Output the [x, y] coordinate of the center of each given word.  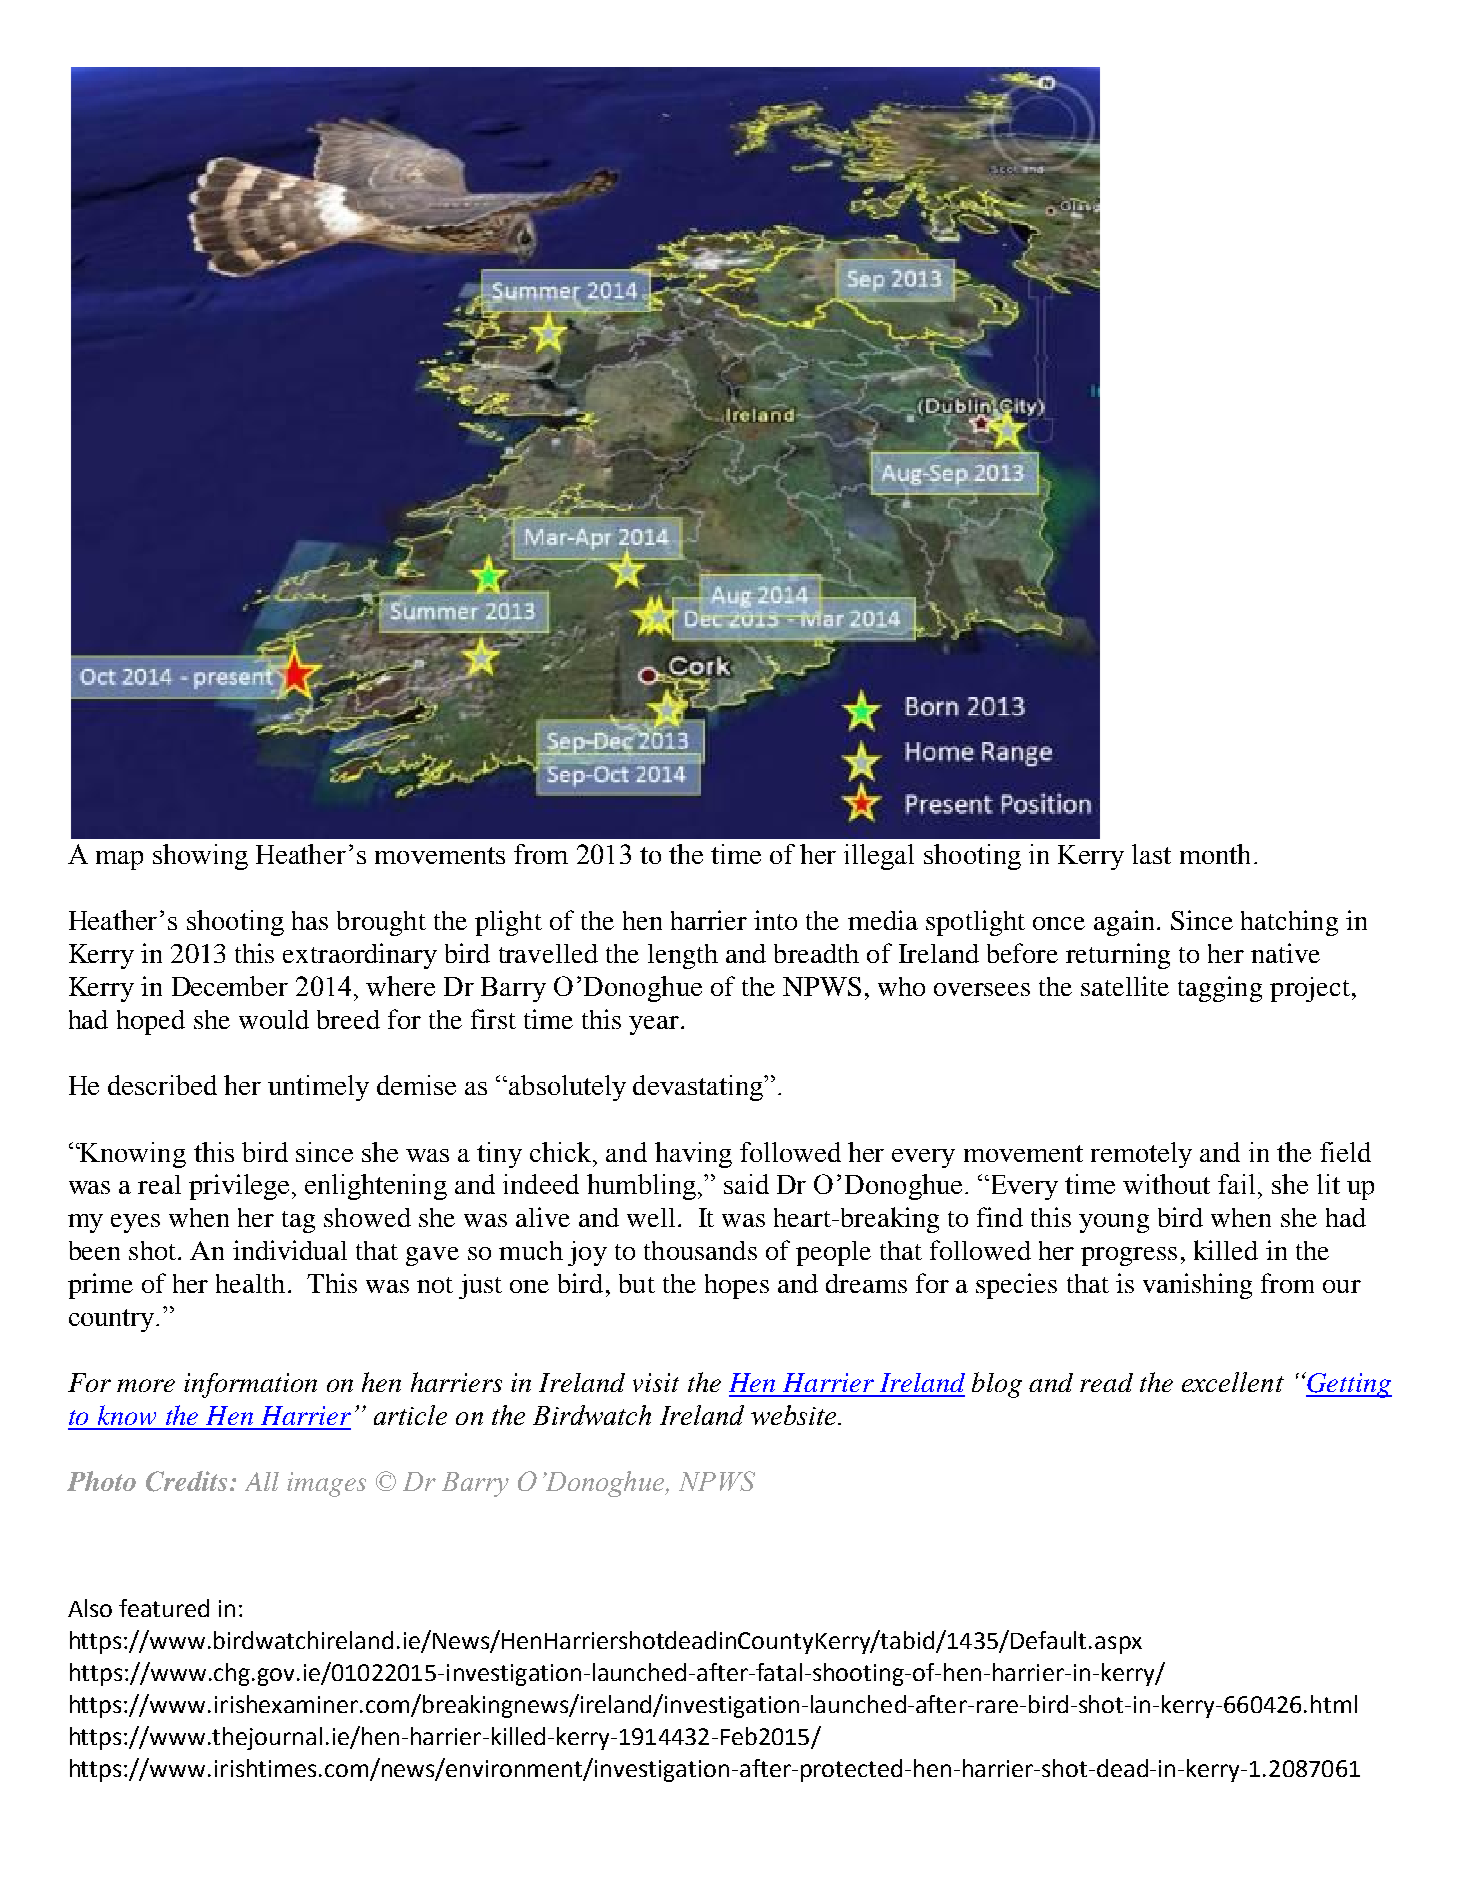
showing [200, 857]
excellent [1233, 1382]
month [1215, 854]
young [1114, 1223]
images [326, 1484]
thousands [700, 1250]
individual [290, 1250]
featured [164, 1608]
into [775, 920]
